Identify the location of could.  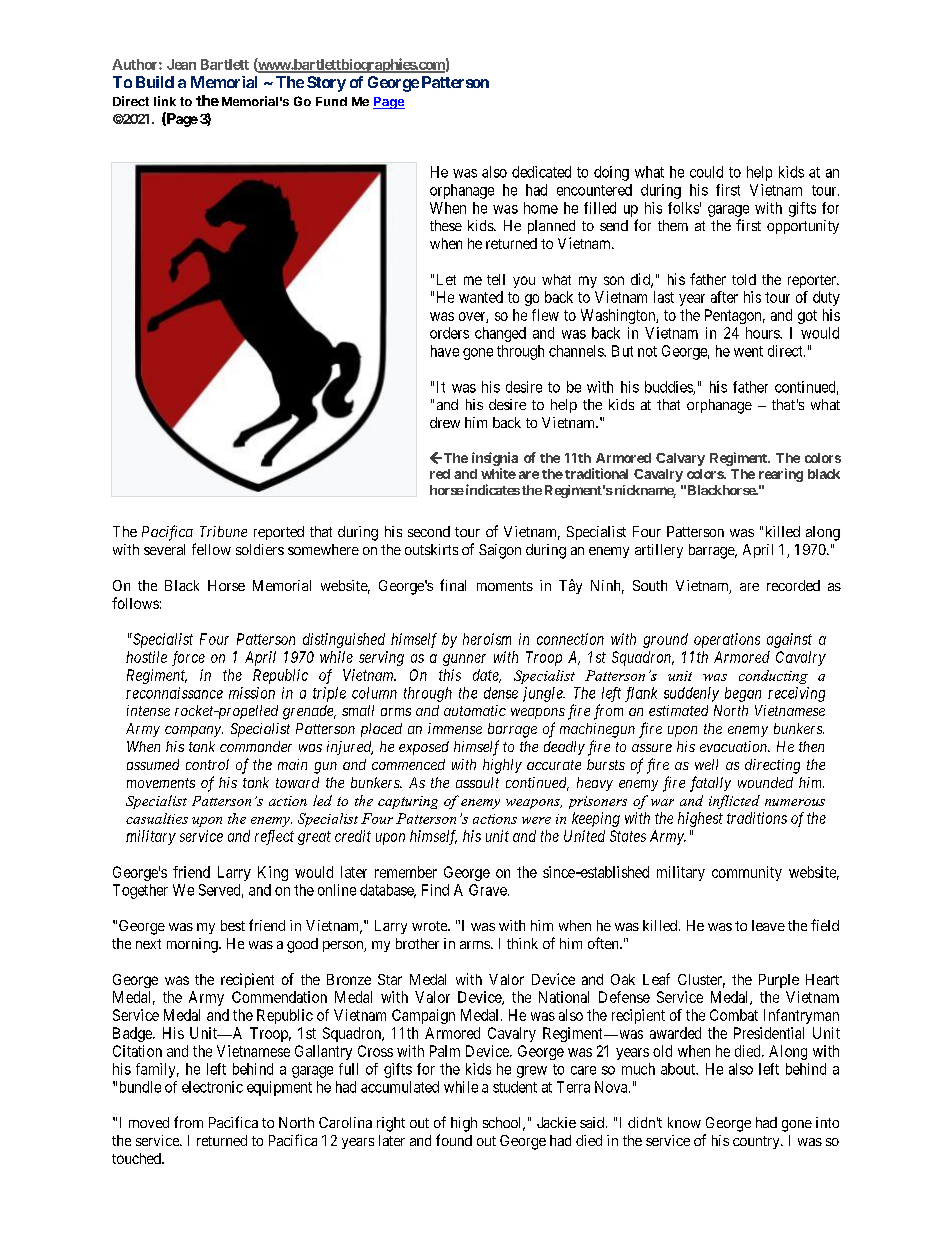
(706, 172).
